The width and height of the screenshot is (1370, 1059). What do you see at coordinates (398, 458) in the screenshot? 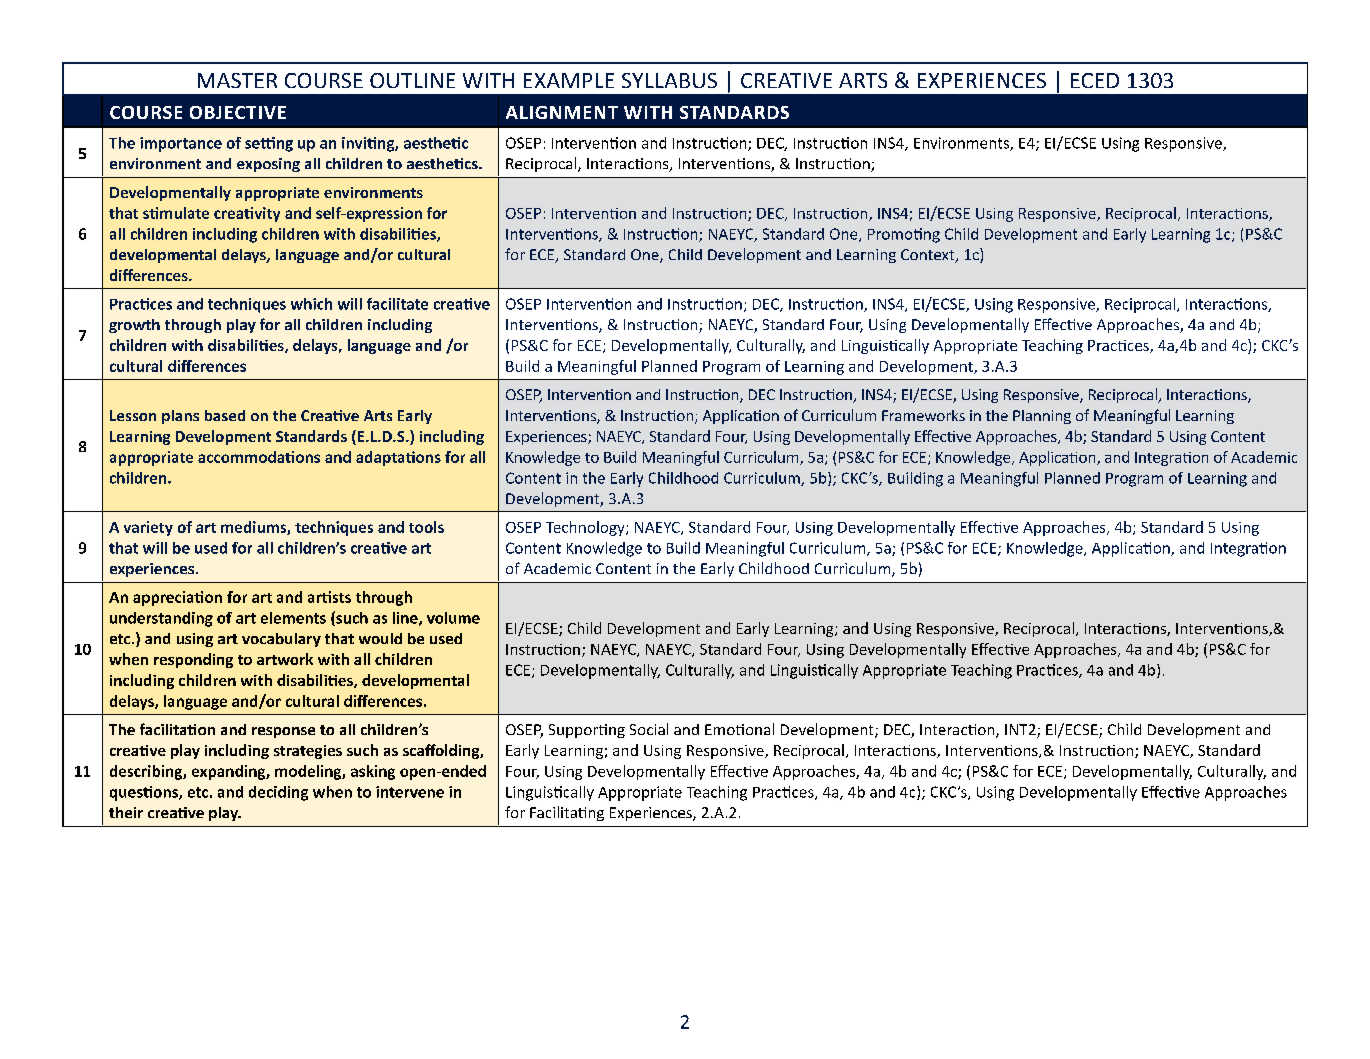
I see `adaptations` at bounding box center [398, 458].
